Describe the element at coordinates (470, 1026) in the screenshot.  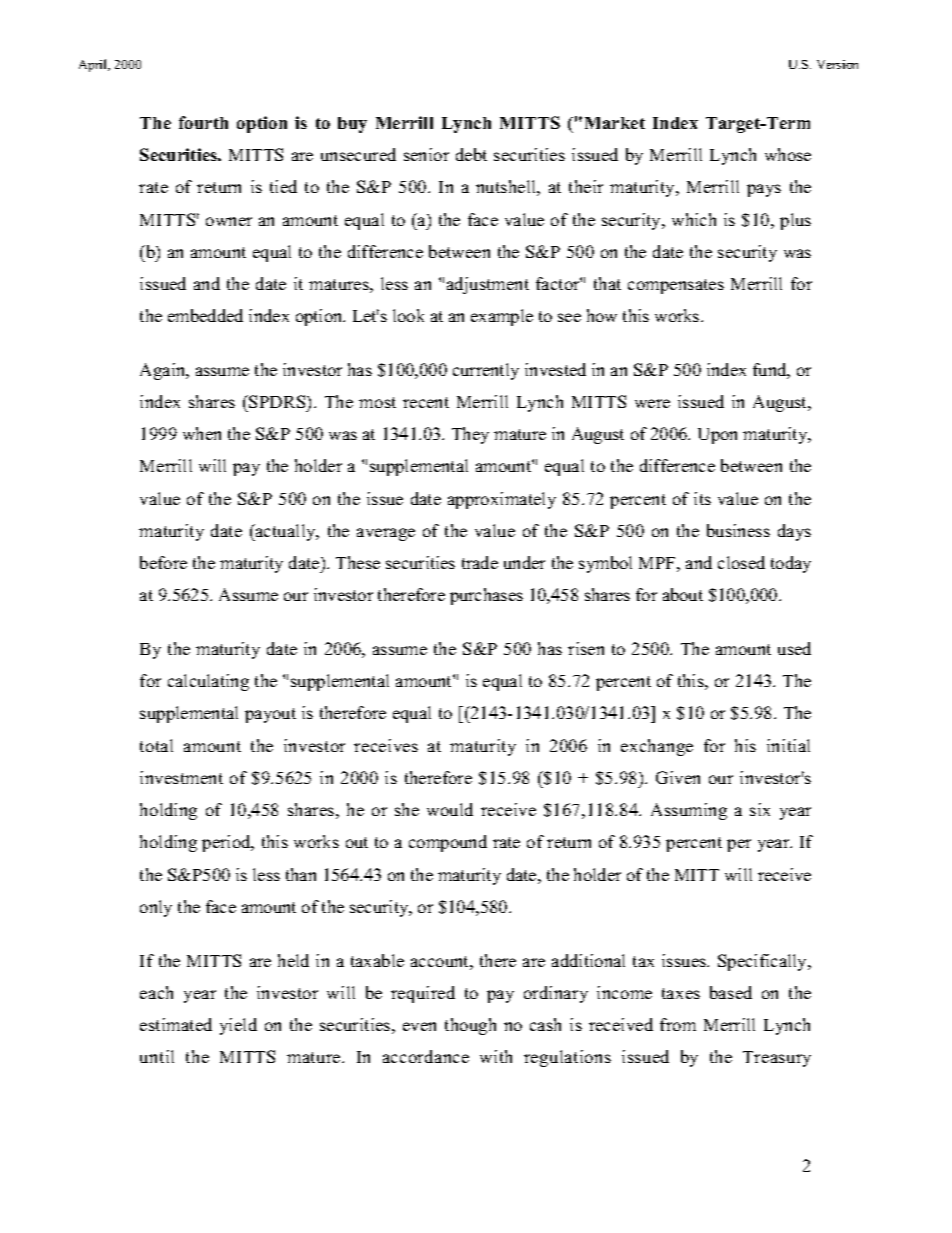
I see `though` at that location.
